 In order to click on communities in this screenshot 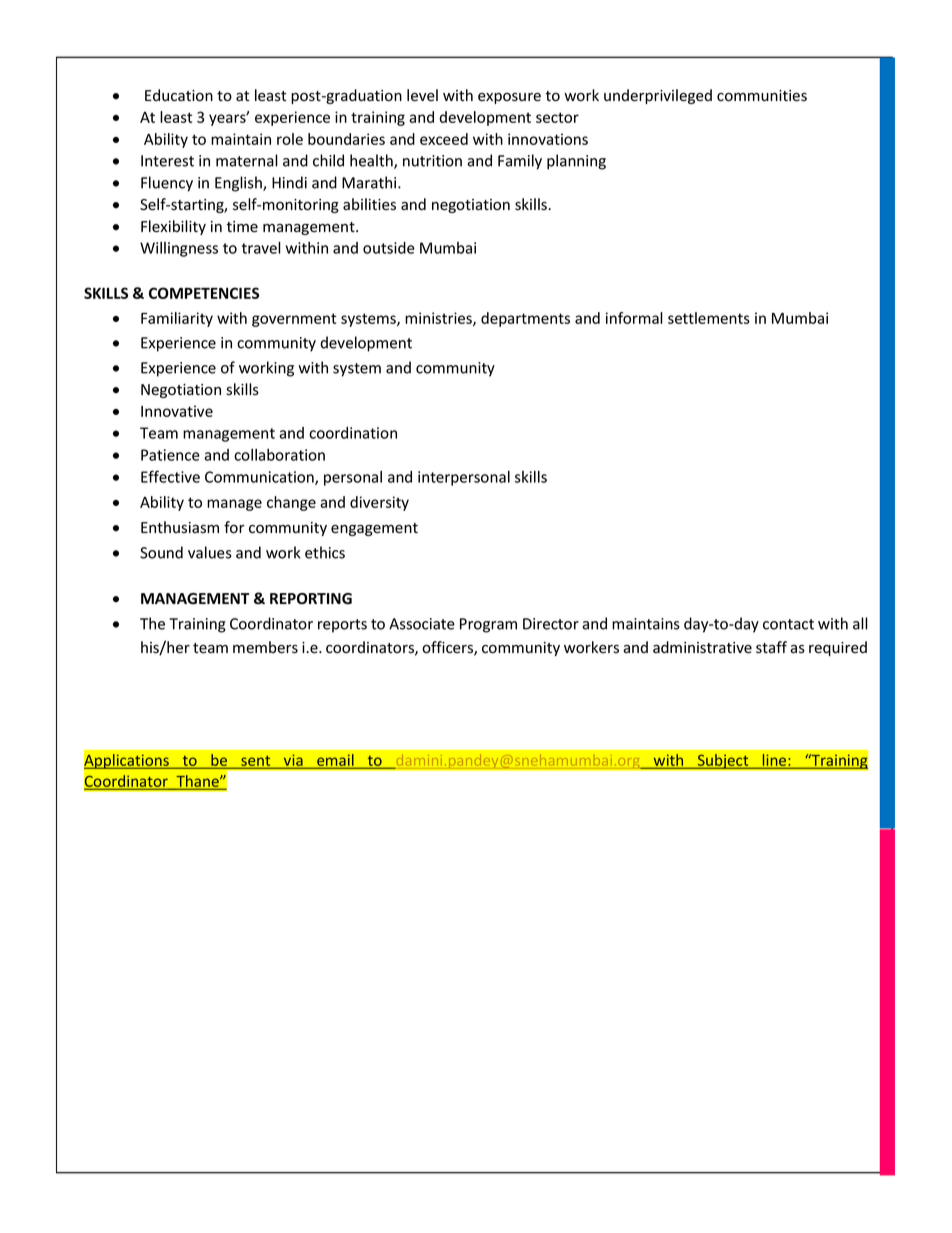, I will do `click(762, 96)`.
